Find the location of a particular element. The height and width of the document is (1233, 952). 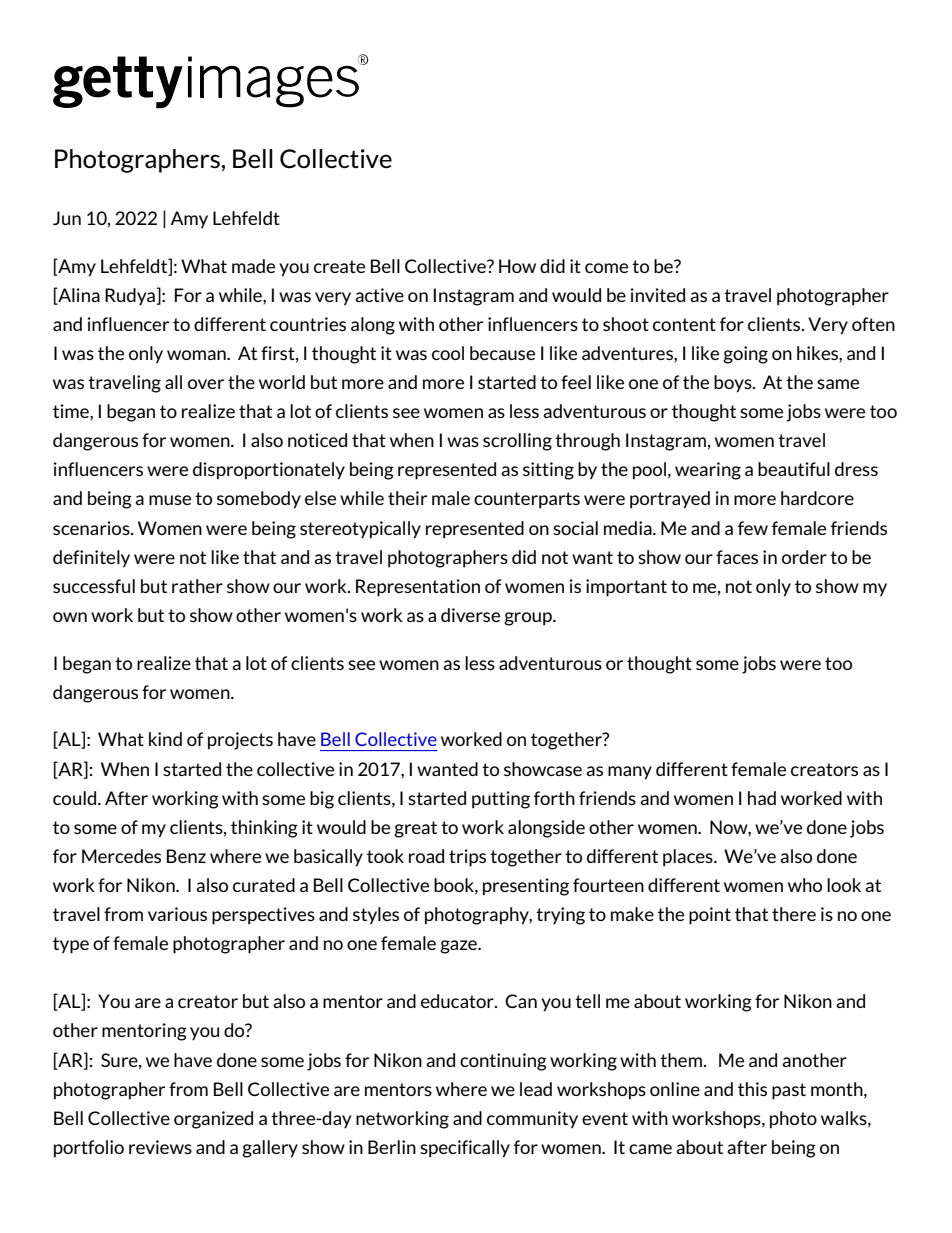

invited is located at coordinates (657, 295).
